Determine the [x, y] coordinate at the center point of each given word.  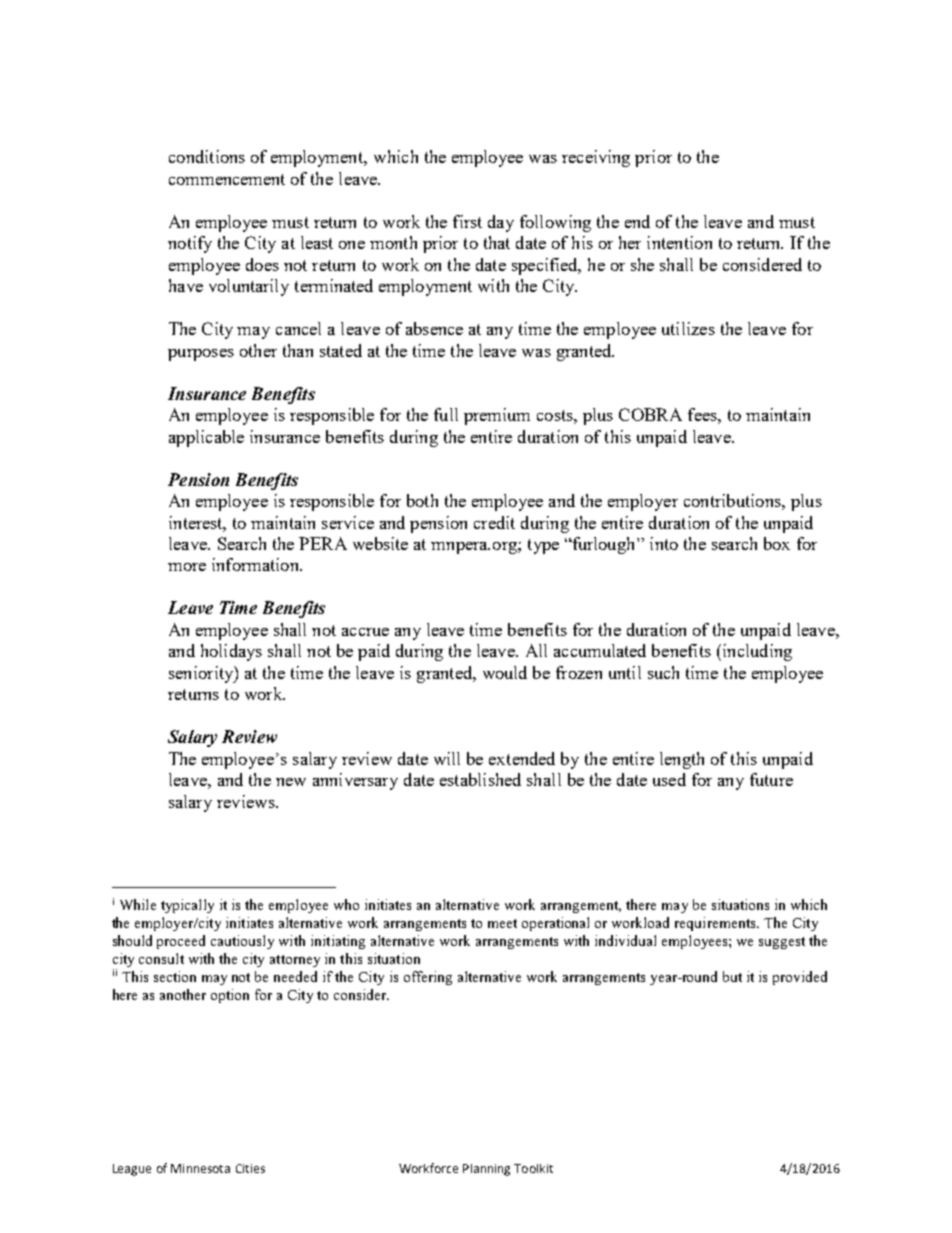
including [756, 652]
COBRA [650, 414]
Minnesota [200, 1168]
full [446, 414]
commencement [227, 179]
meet [502, 923]
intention [679, 242]
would [505, 672]
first [467, 221]
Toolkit [533, 1168]
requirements [716, 924]
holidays [231, 652]
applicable [206, 438]
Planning [486, 1170]
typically [187, 906]
